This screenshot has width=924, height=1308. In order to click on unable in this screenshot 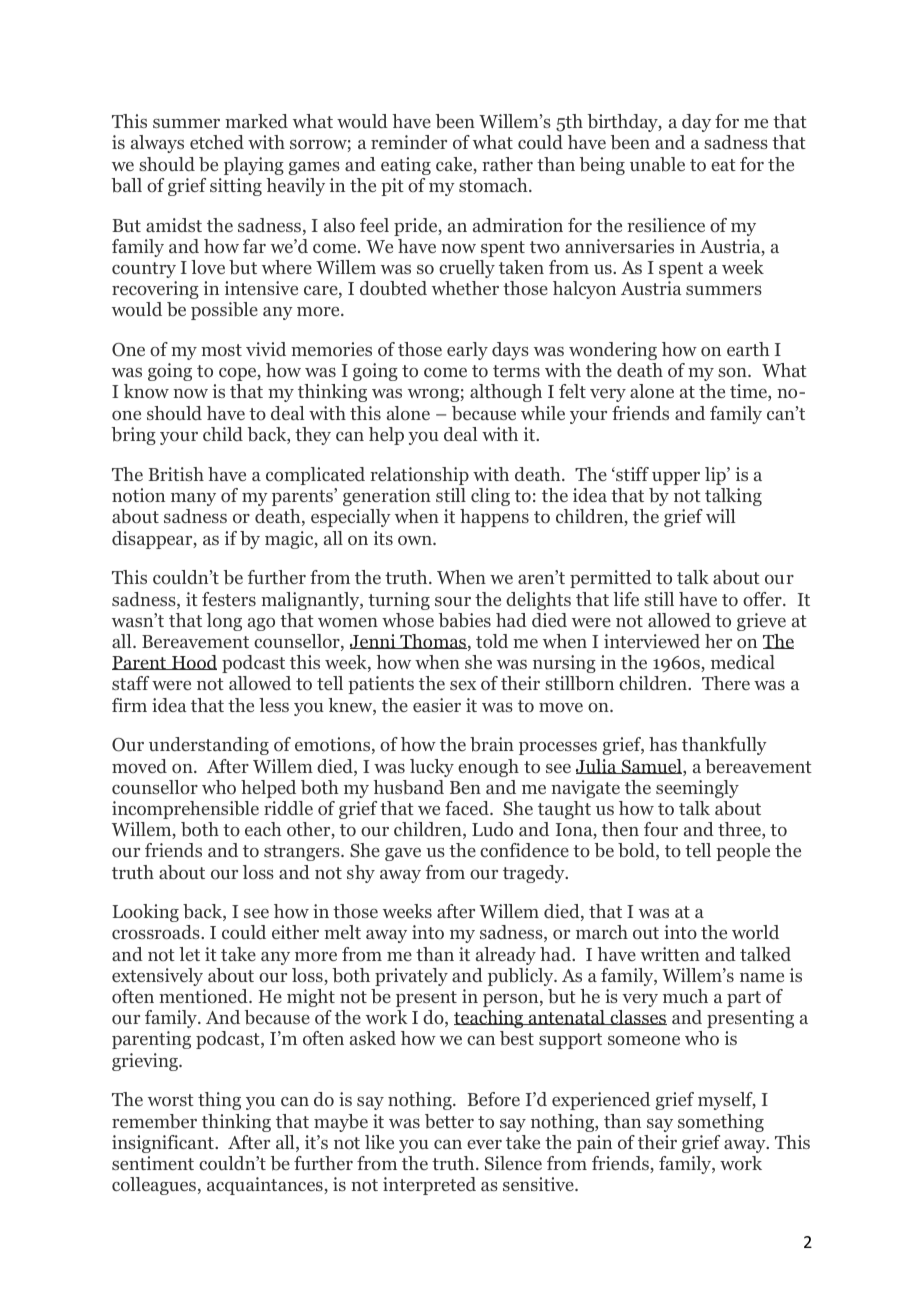, I will do `click(657, 164)`.
